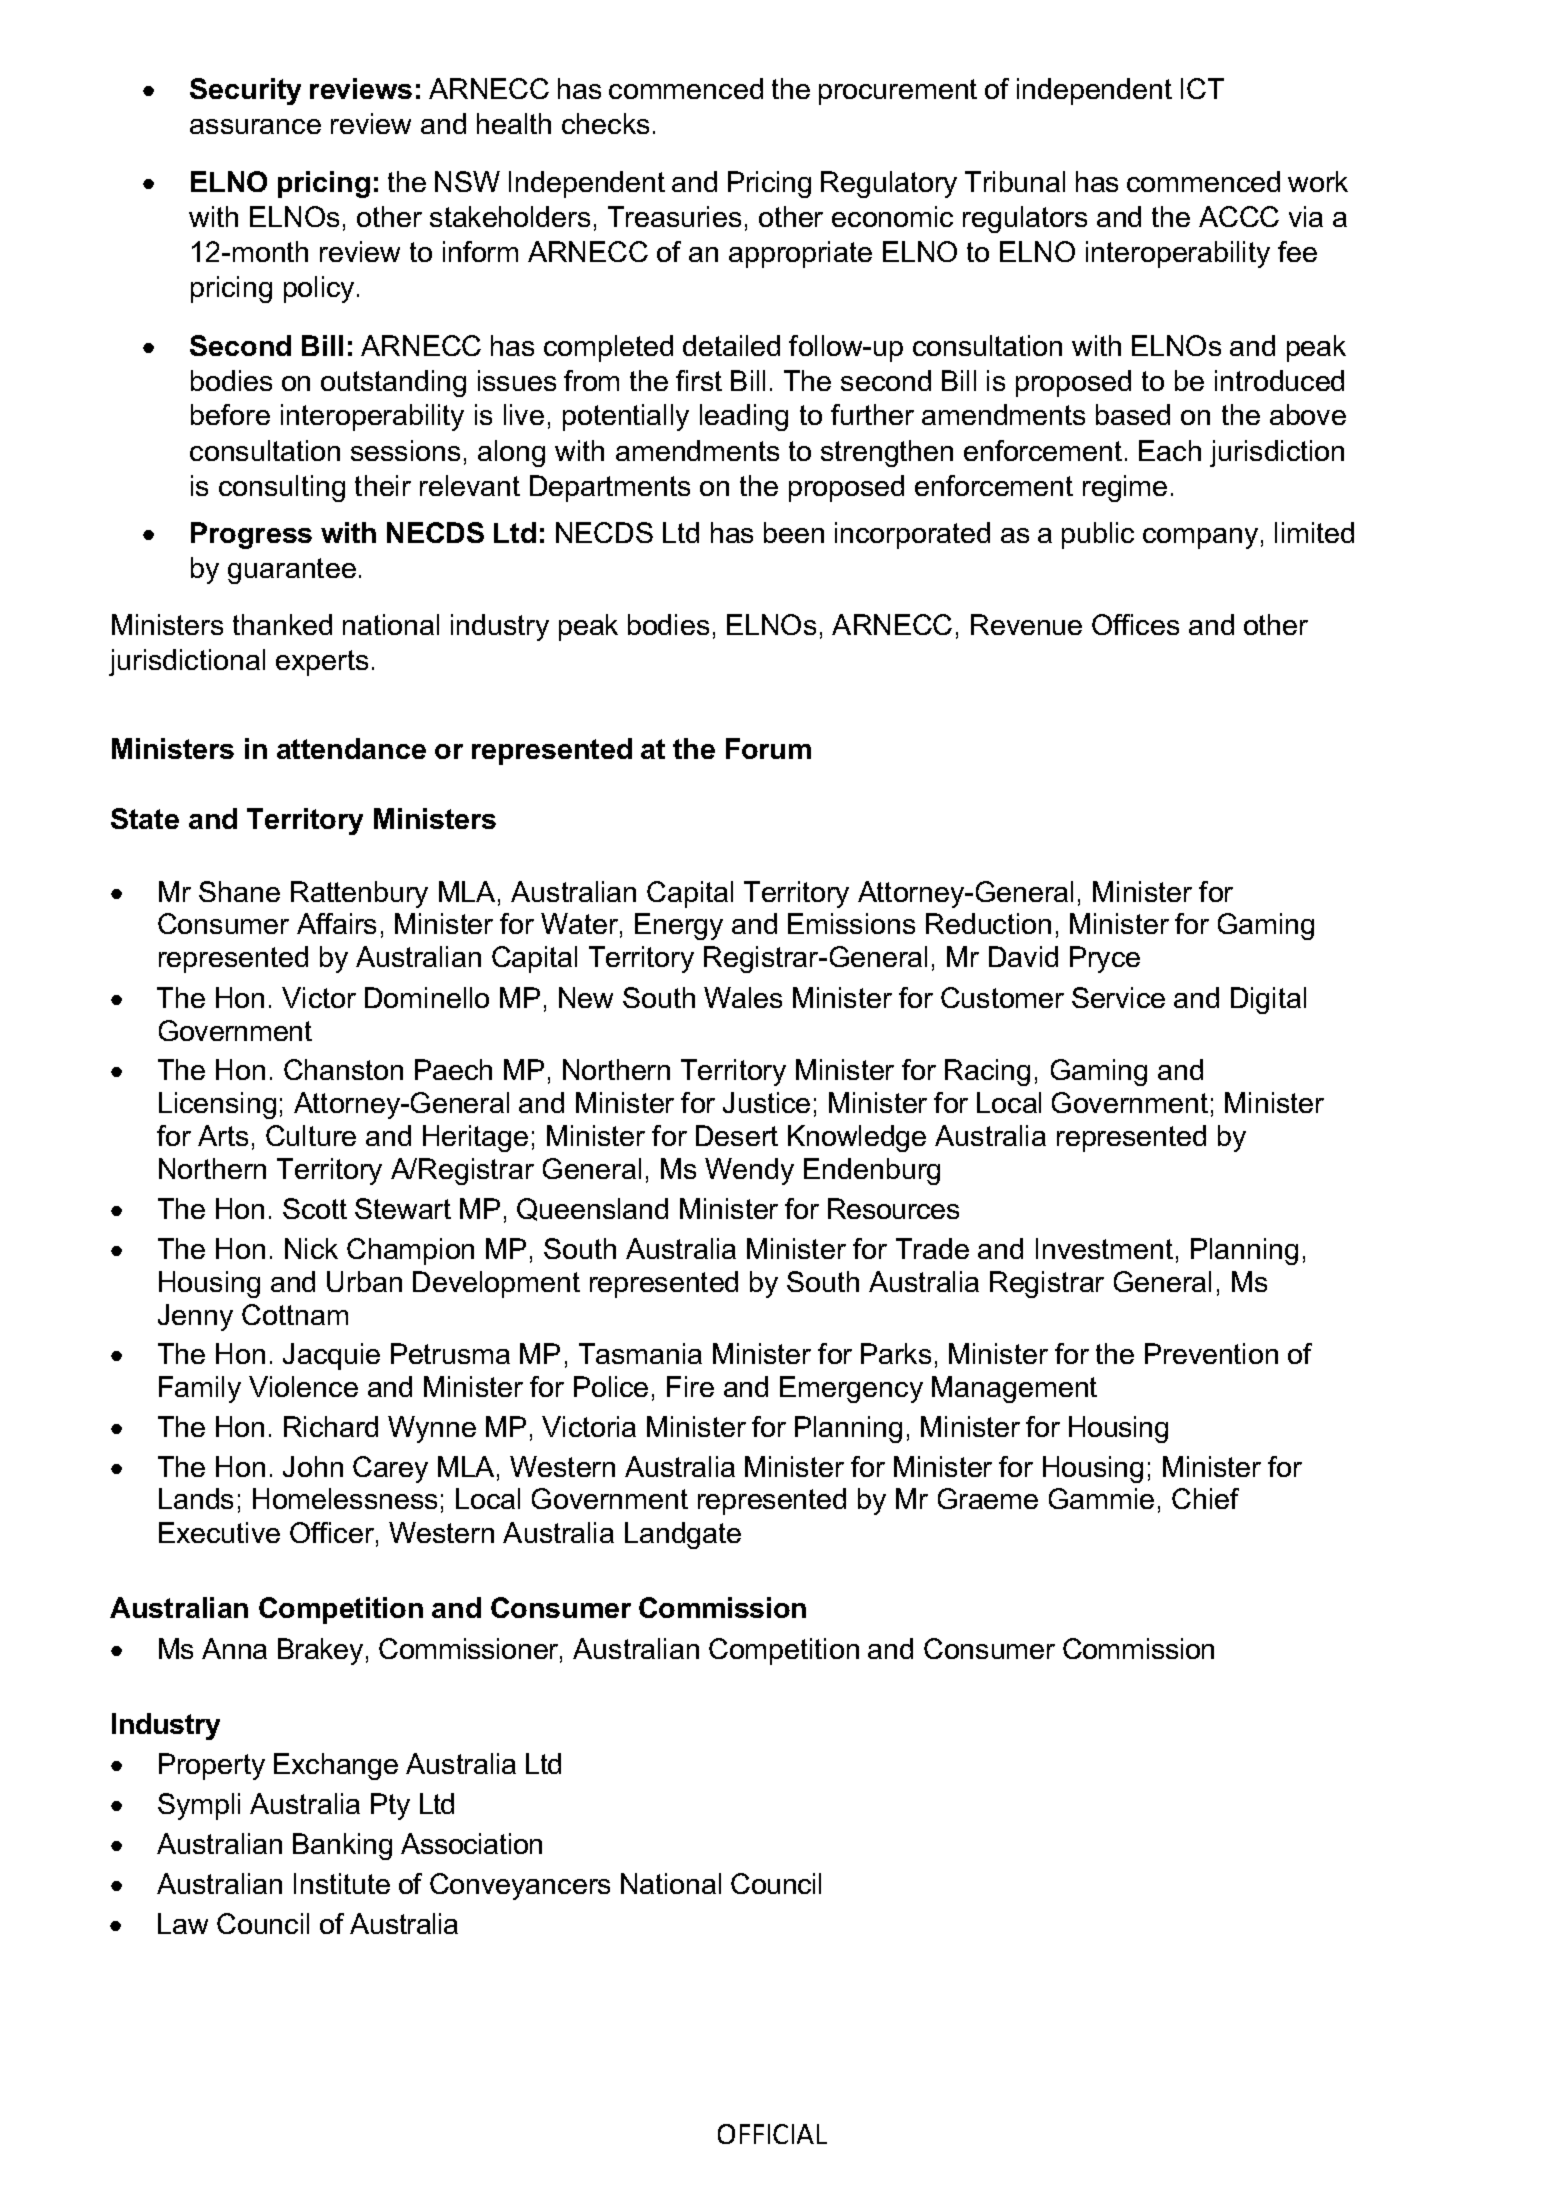 The width and height of the document is (1548, 2188). Describe the element at coordinates (183, 1923) in the document. I see `Law` at that location.
